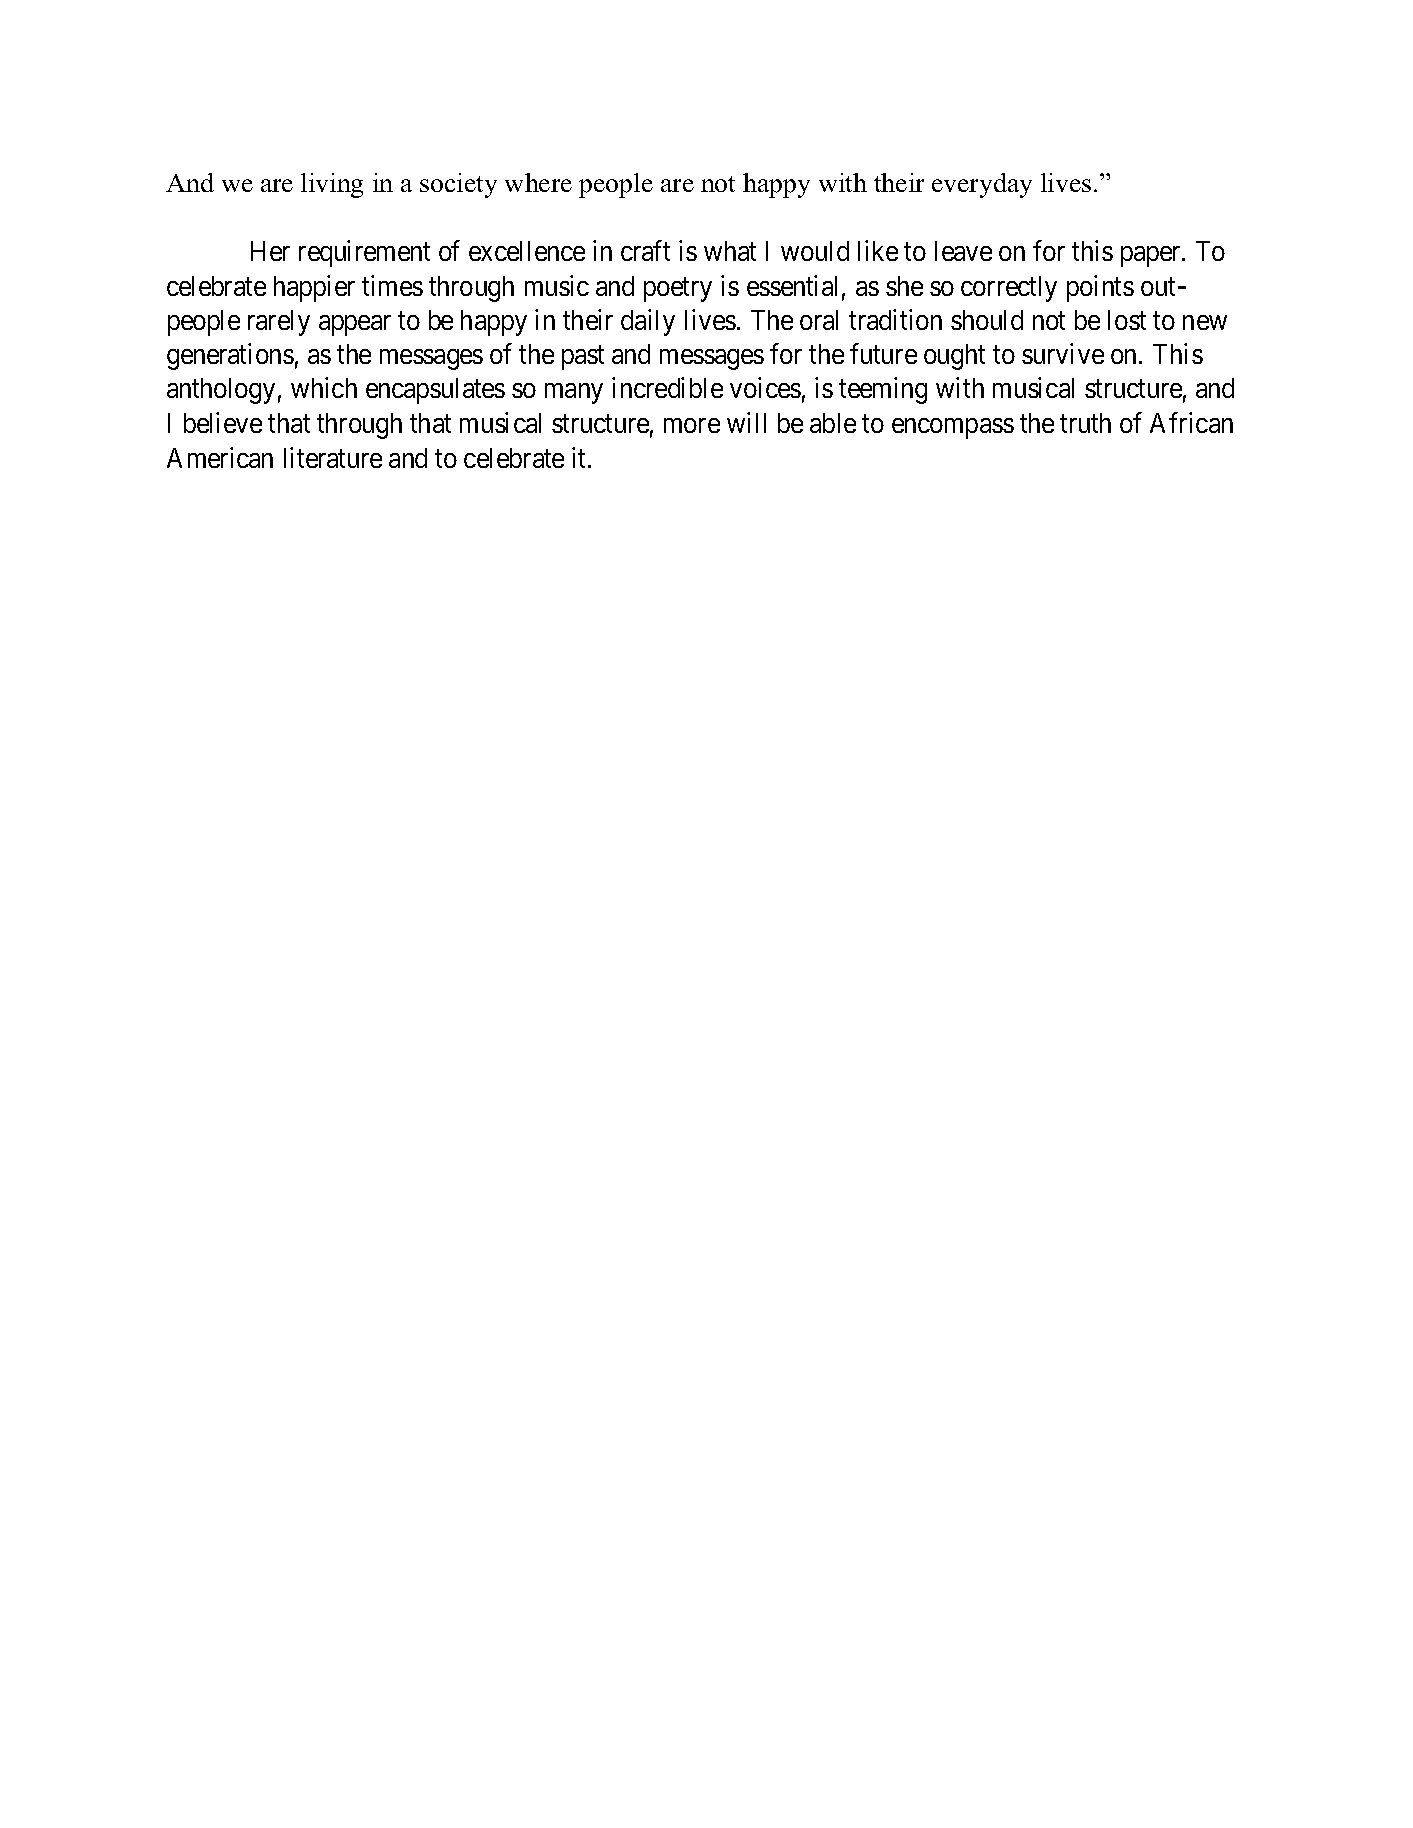 The height and width of the document is (1828, 1413). What do you see at coordinates (1127, 320) in the document?
I see `lost` at bounding box center [1127, 320].
